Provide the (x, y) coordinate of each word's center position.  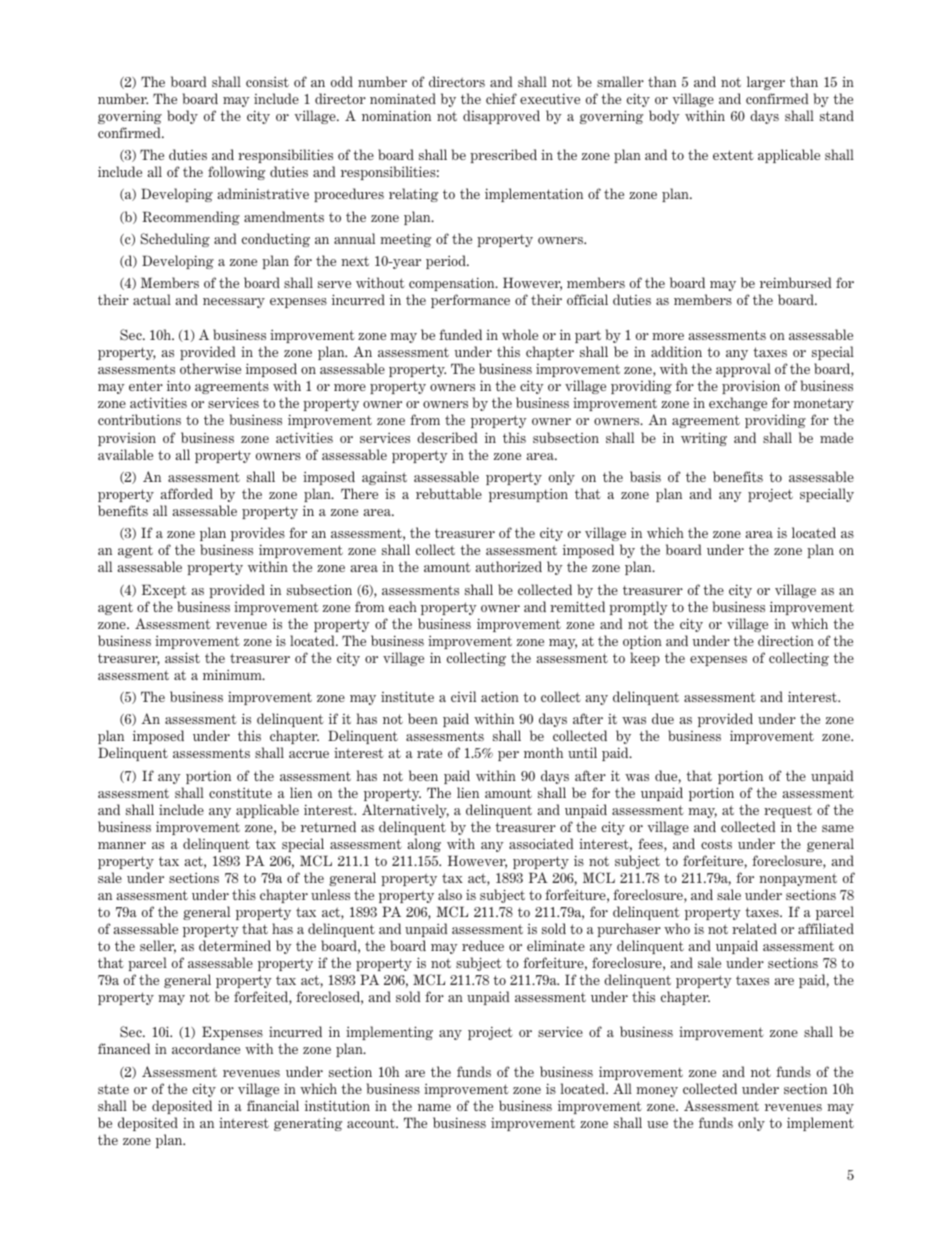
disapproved (501, 117)
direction (786, 640)
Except (164, 591)
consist (267, 81)
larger (766, 83)
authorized (508, 566)
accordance (206, 1048)
